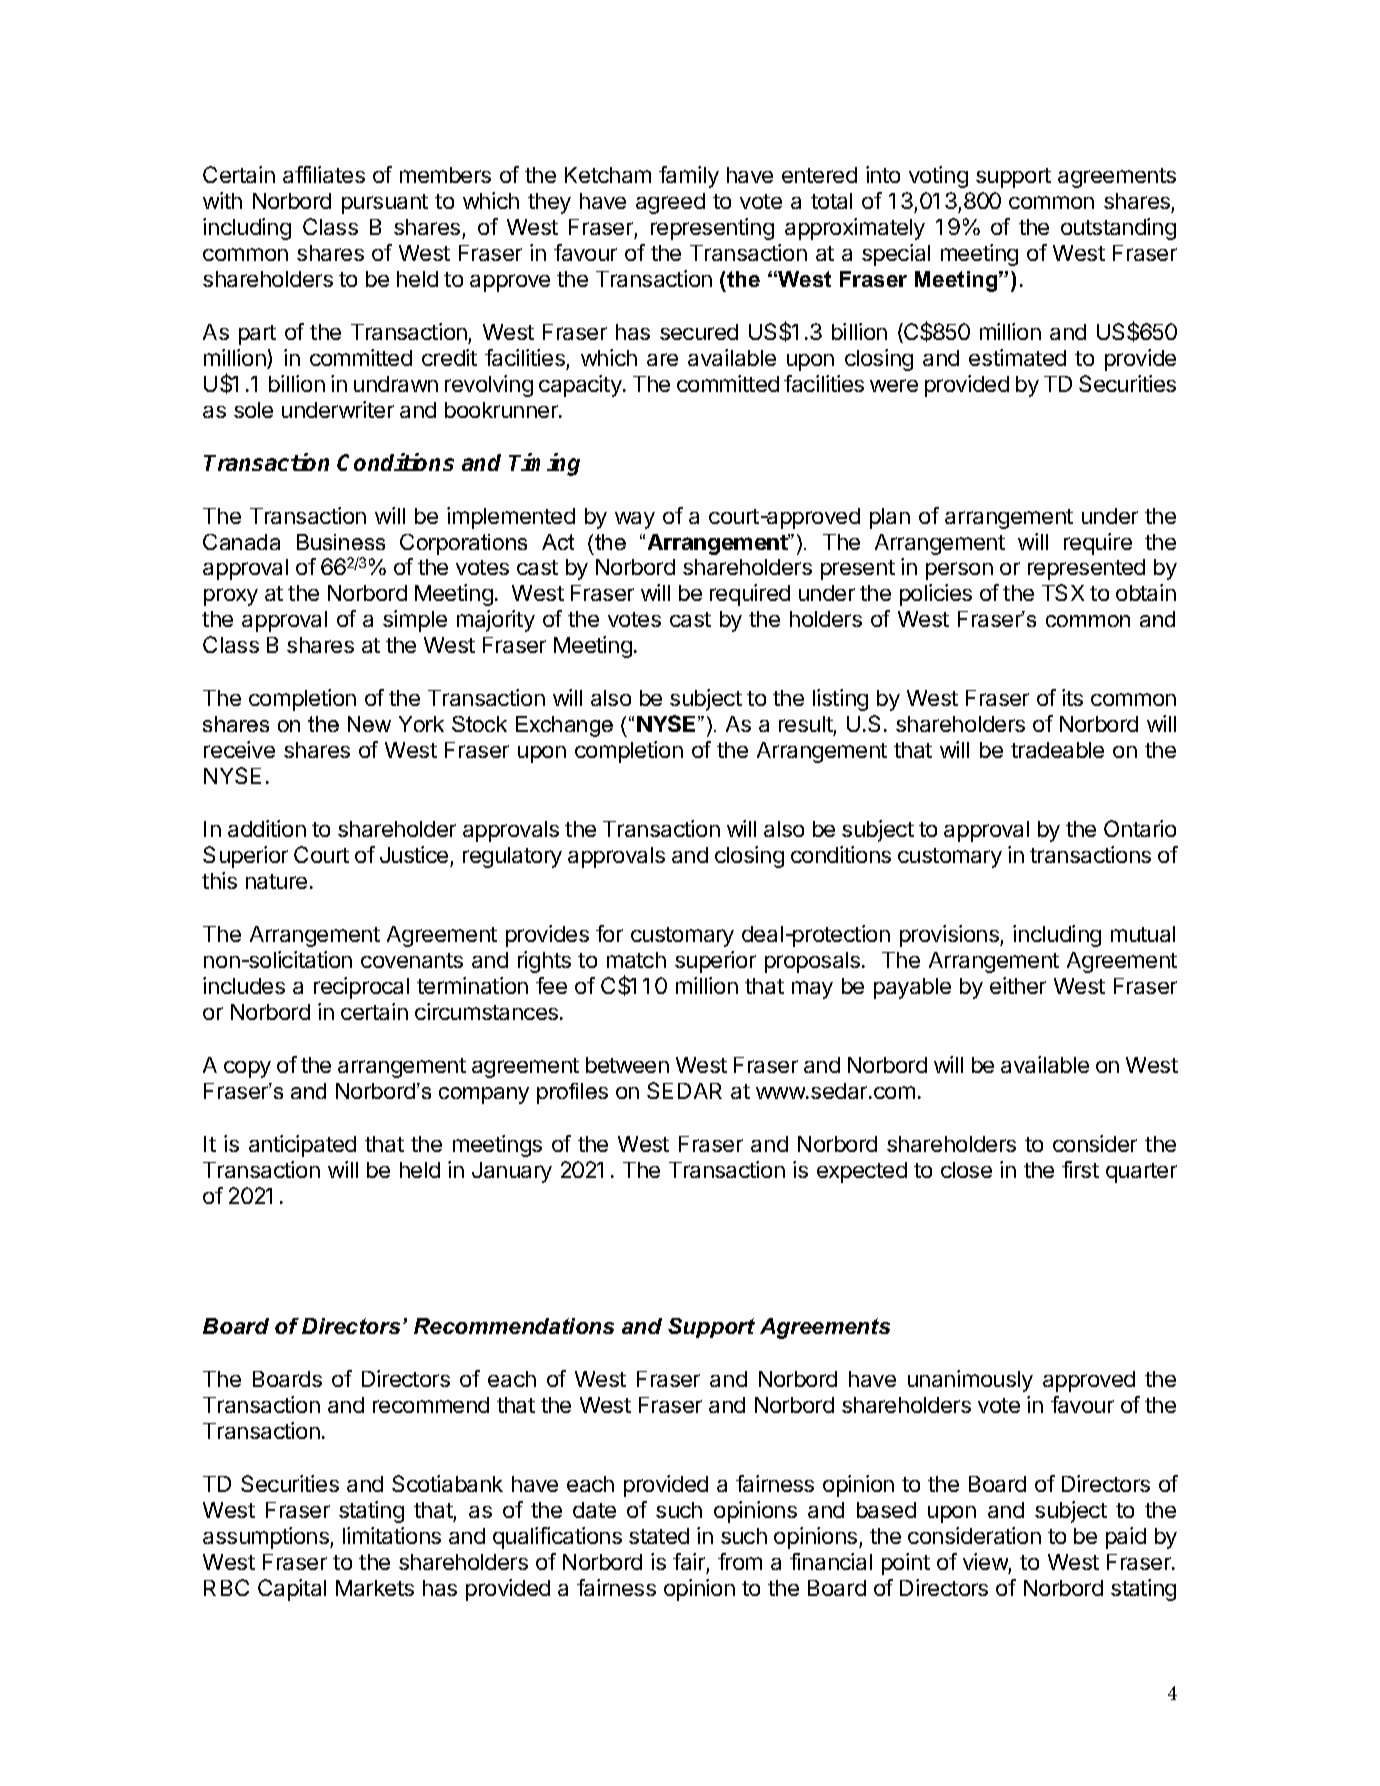  Describe the element at coordinates (369, 724) in the screenshot. I see `New` at that location.
